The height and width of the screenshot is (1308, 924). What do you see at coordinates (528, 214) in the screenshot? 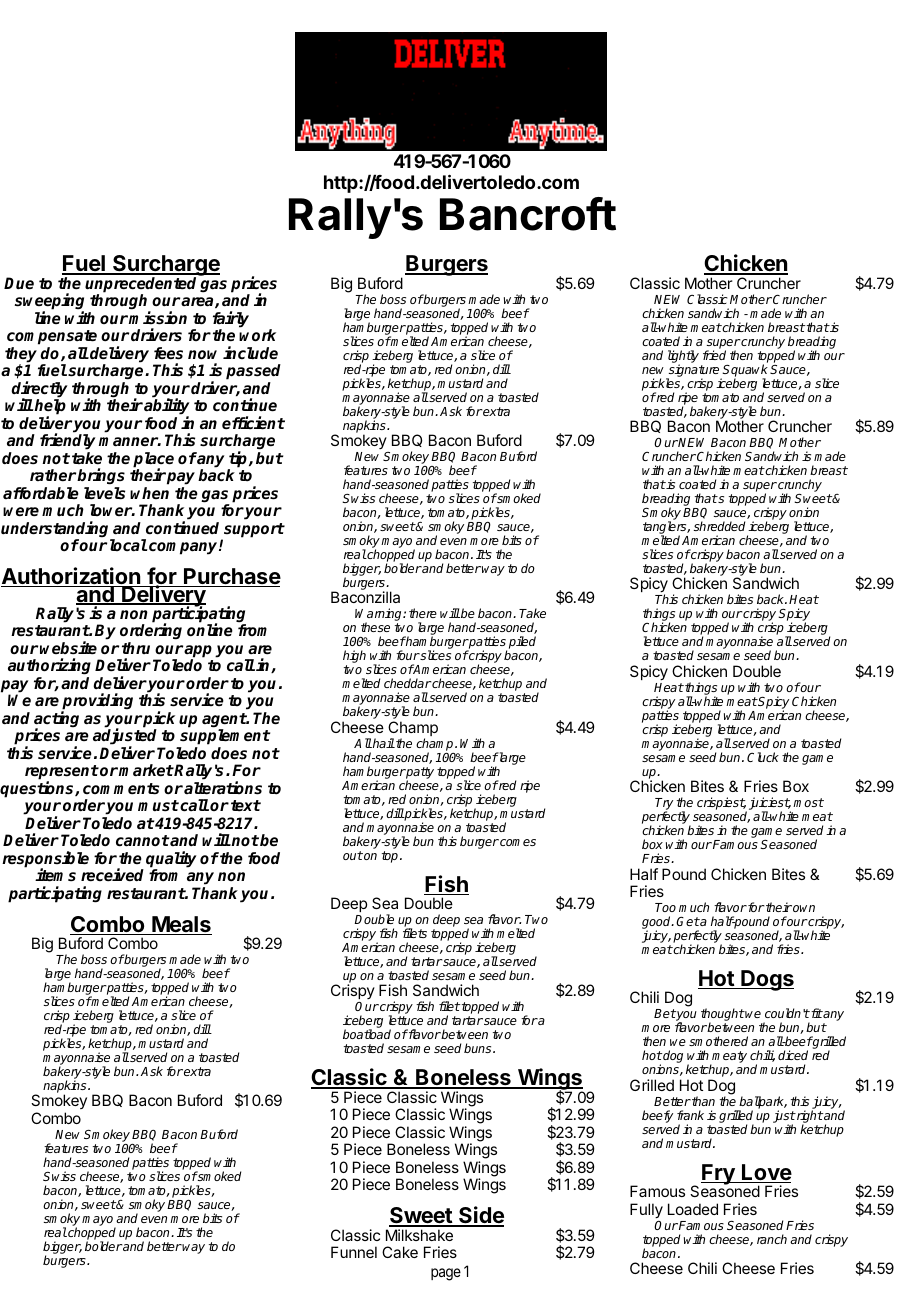
I see `Bancroft` at bounding box center [528, 214].
